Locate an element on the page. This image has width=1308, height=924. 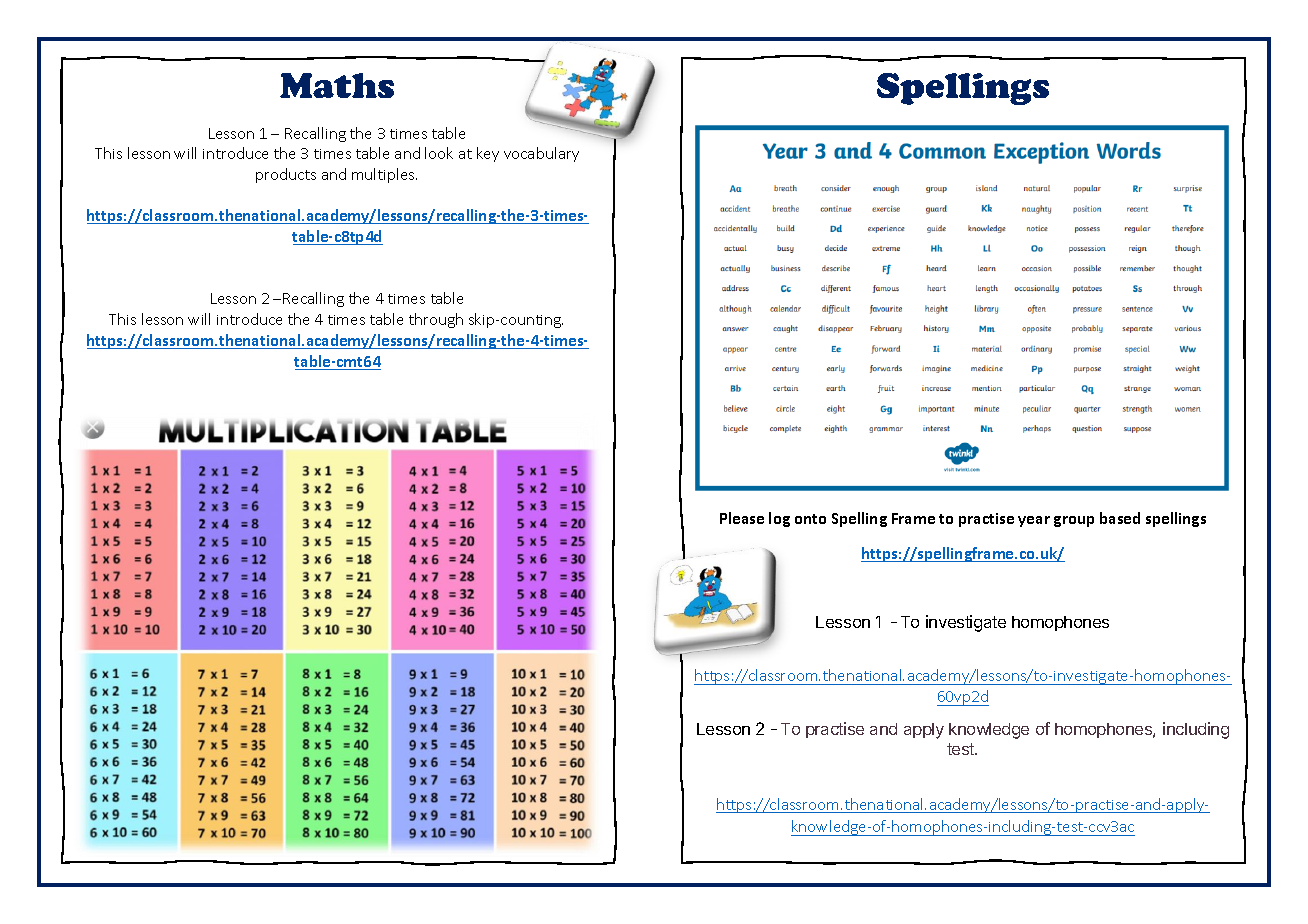
products is located at coordinates (286, 175).
